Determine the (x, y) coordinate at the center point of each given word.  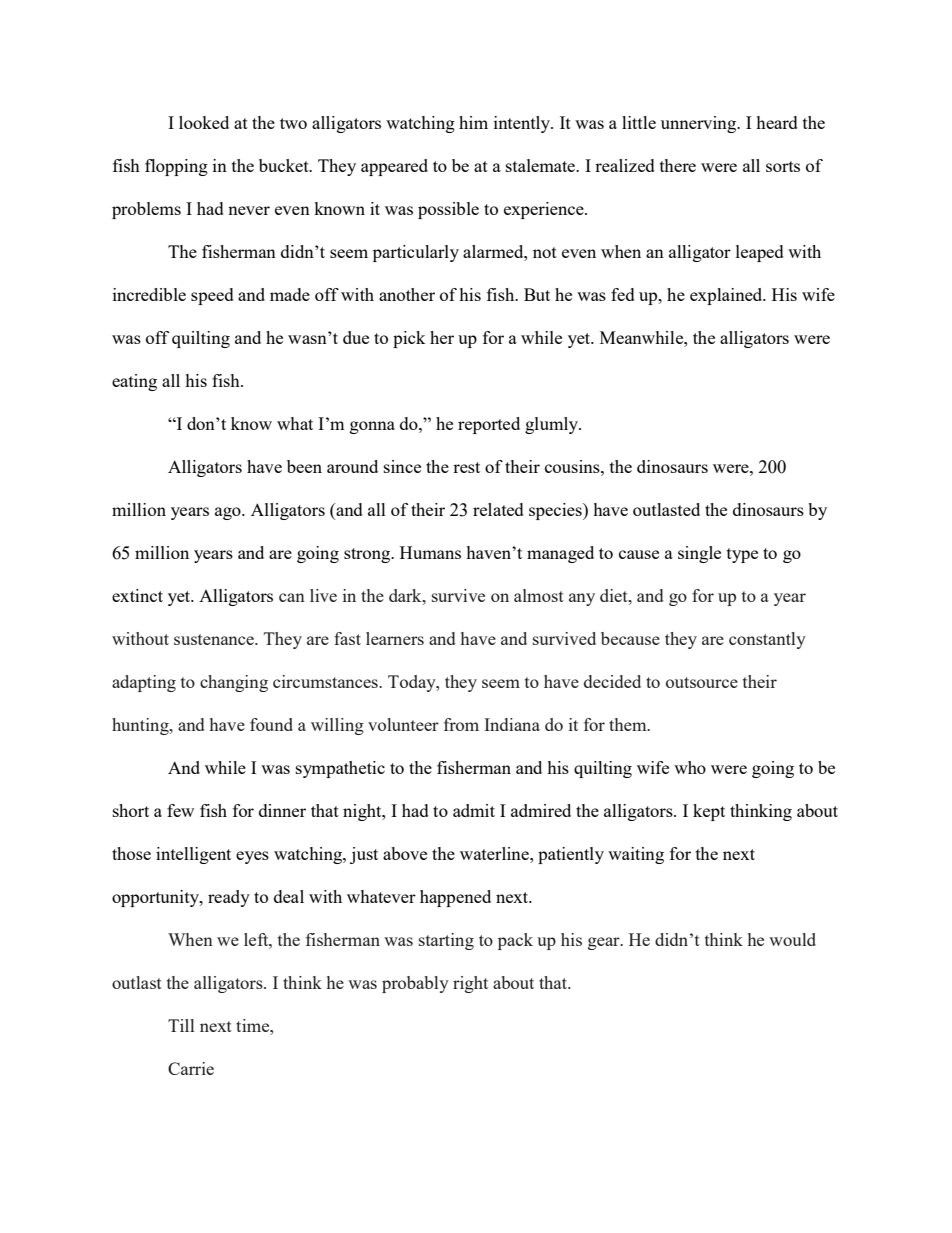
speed (212, 296)
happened (455, 898)
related (498, 509)
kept (709, 812)
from (461, 724)
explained (727, 296)
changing (234, 683)
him (473, 122)
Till (181, 1025)
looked (204, 122)
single (699, 554)
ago (229, 513)
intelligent (193, 855)
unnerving (700, 124)
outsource (702, 682)
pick (409, 339)
